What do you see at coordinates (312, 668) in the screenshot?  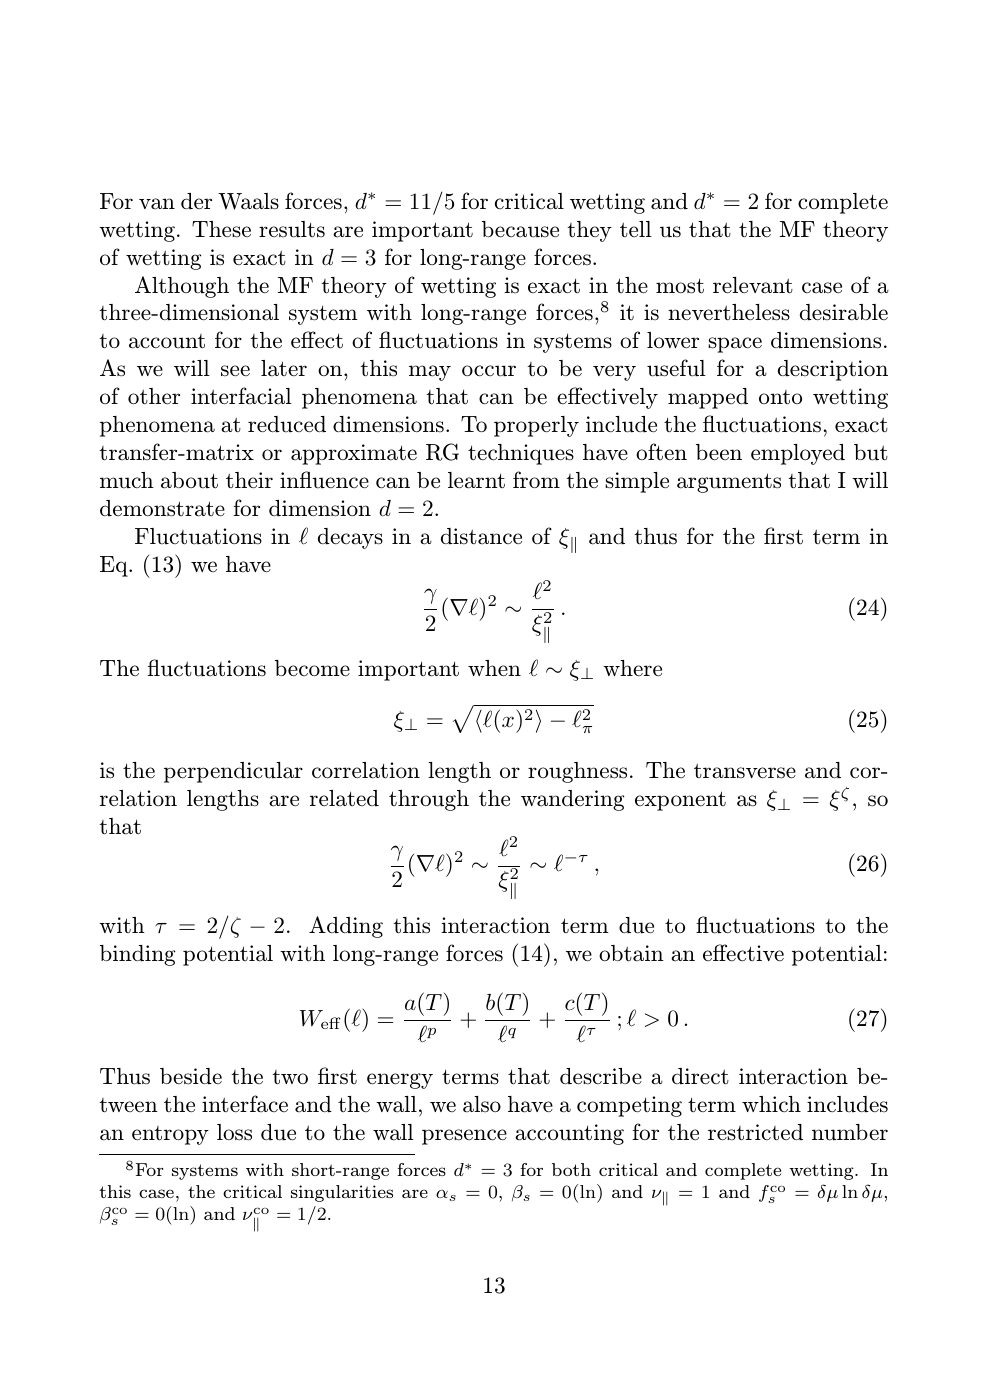 I see `become` at bounding box center [312, 668].
